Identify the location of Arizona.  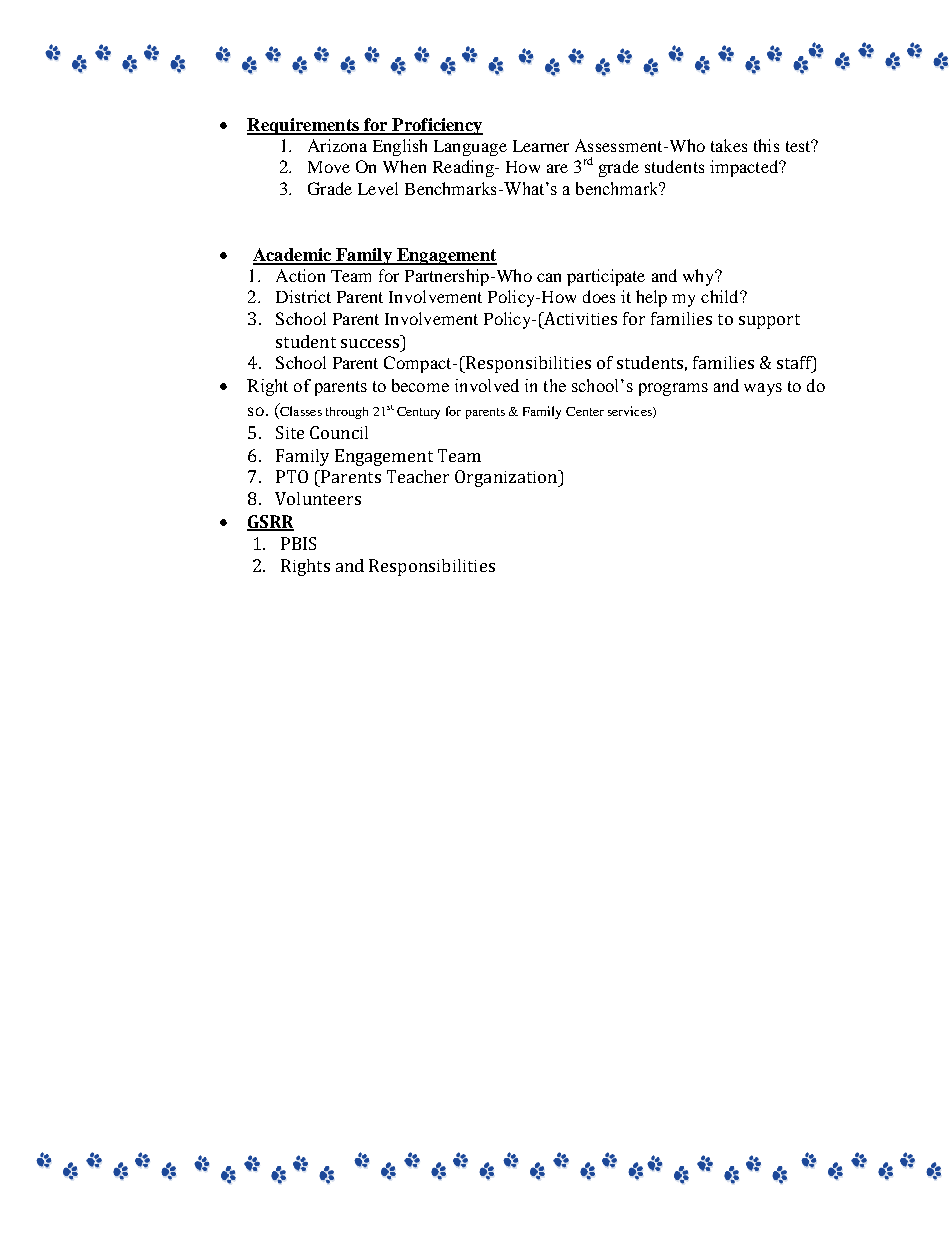
(337, 145).
